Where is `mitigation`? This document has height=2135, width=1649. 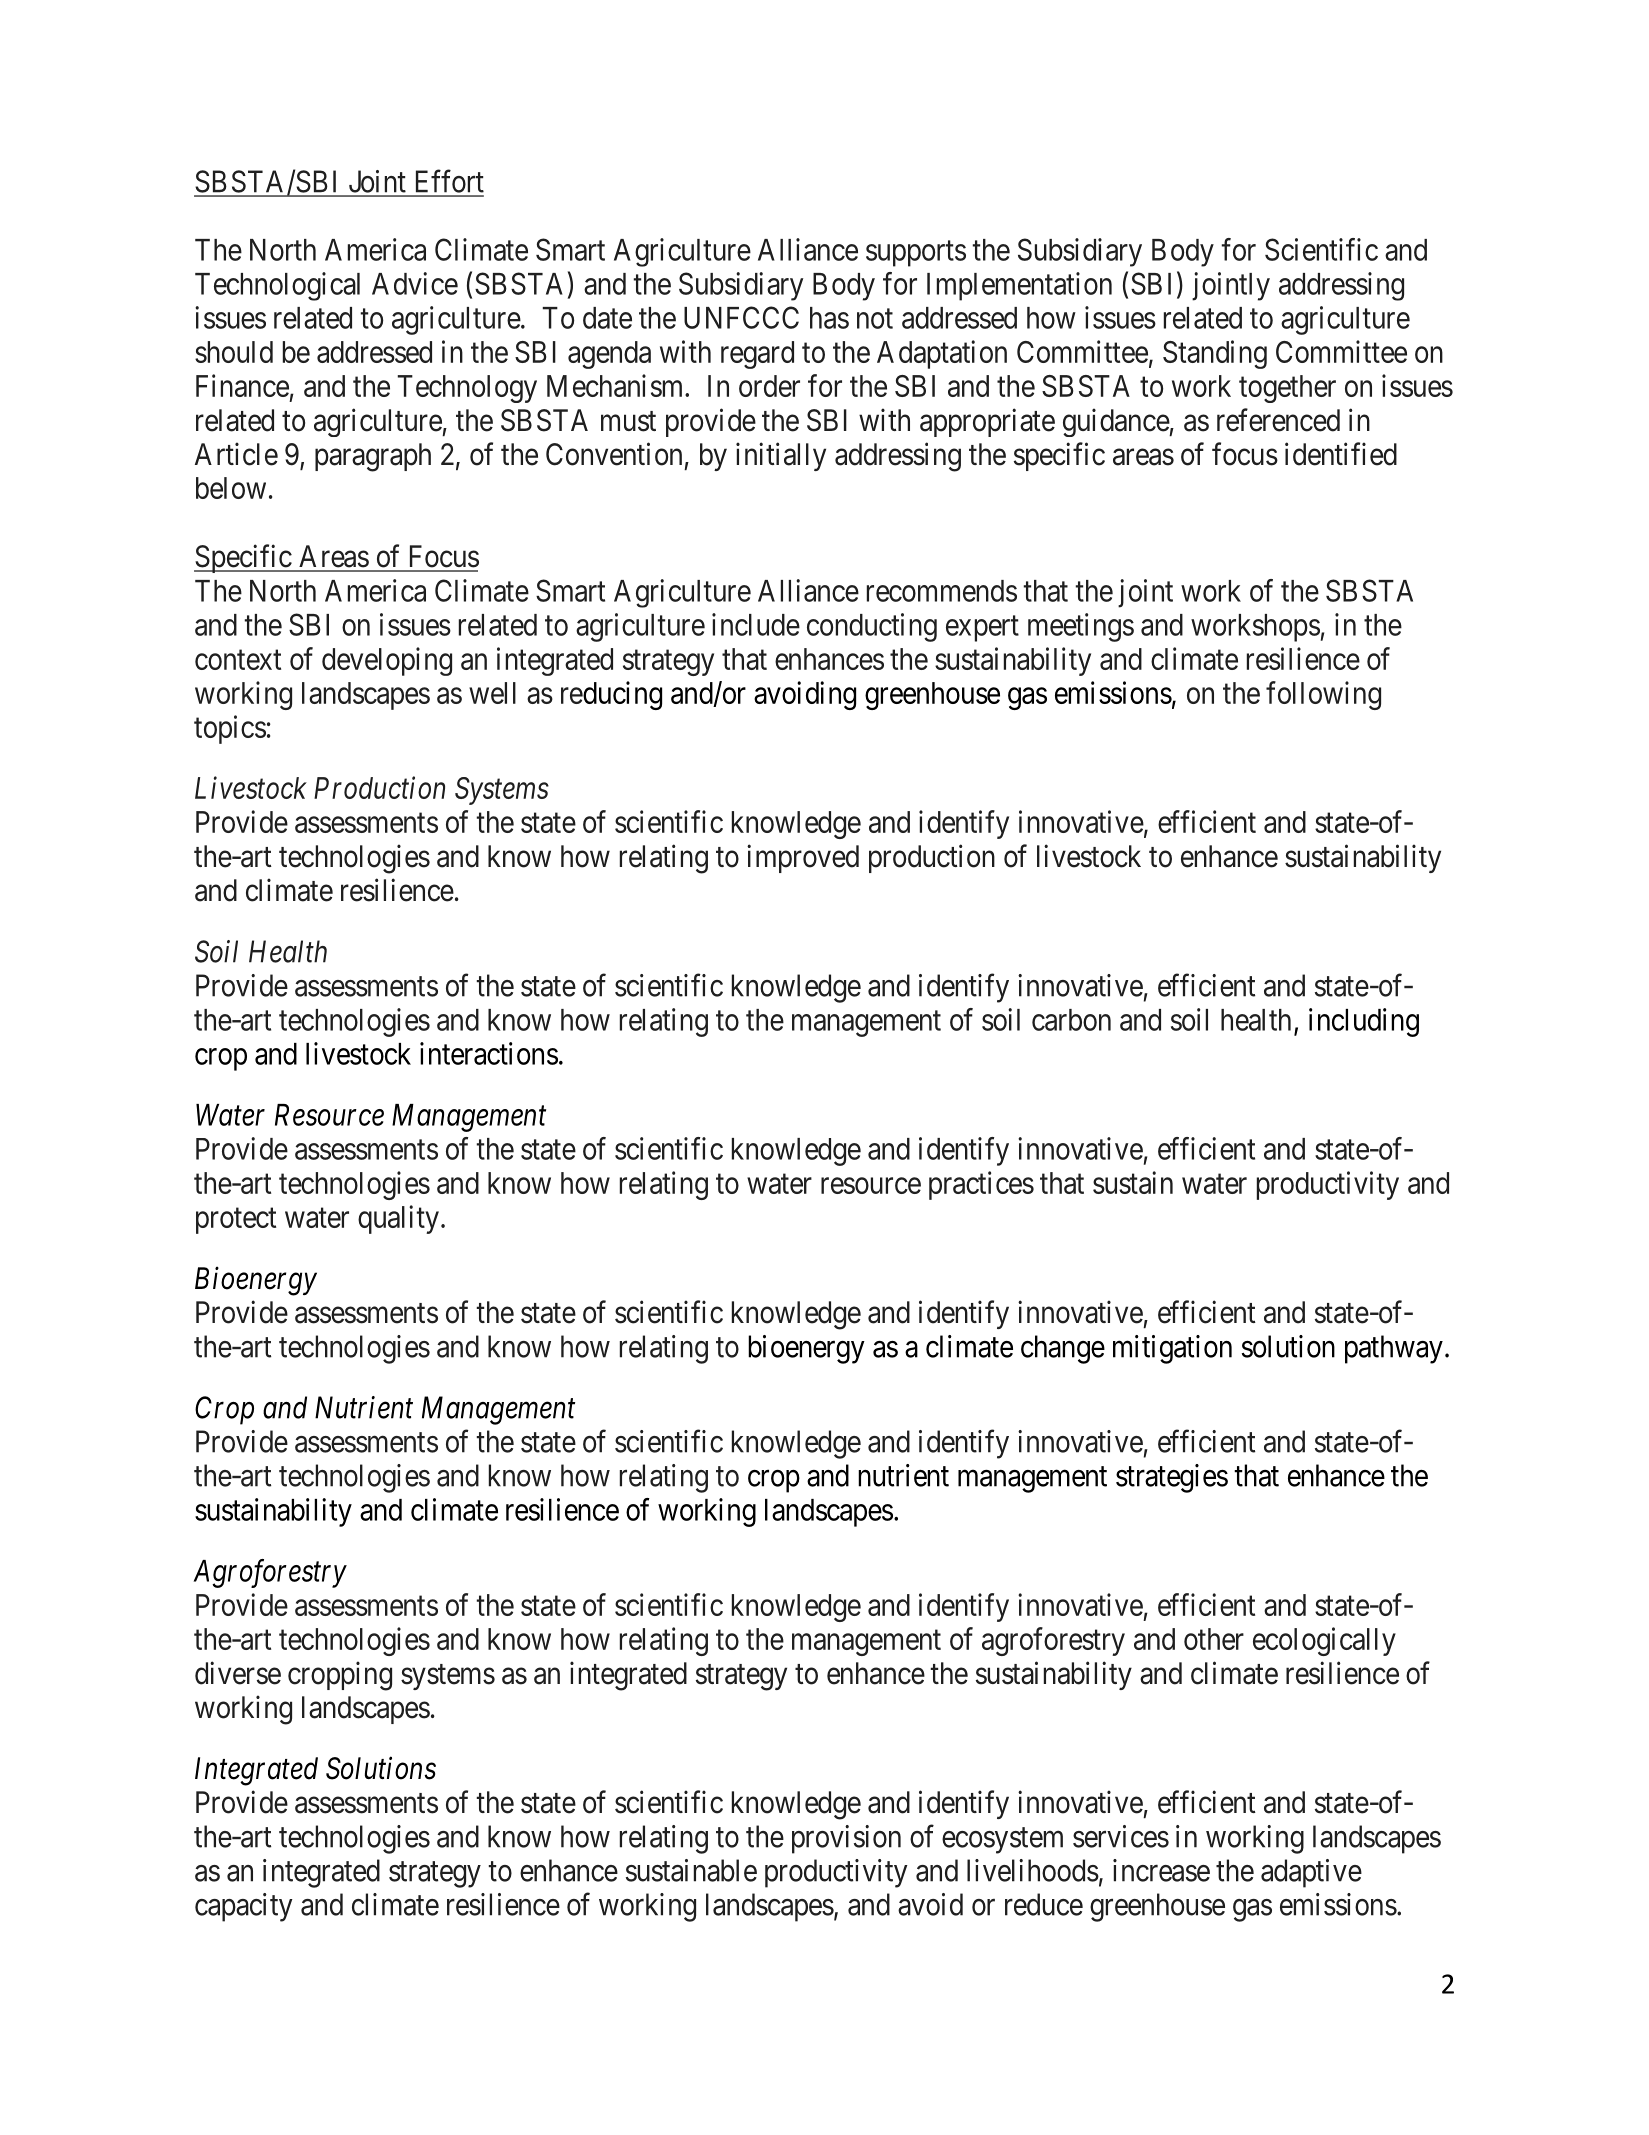
mitigation is located at coordinates (1172, 1349).
